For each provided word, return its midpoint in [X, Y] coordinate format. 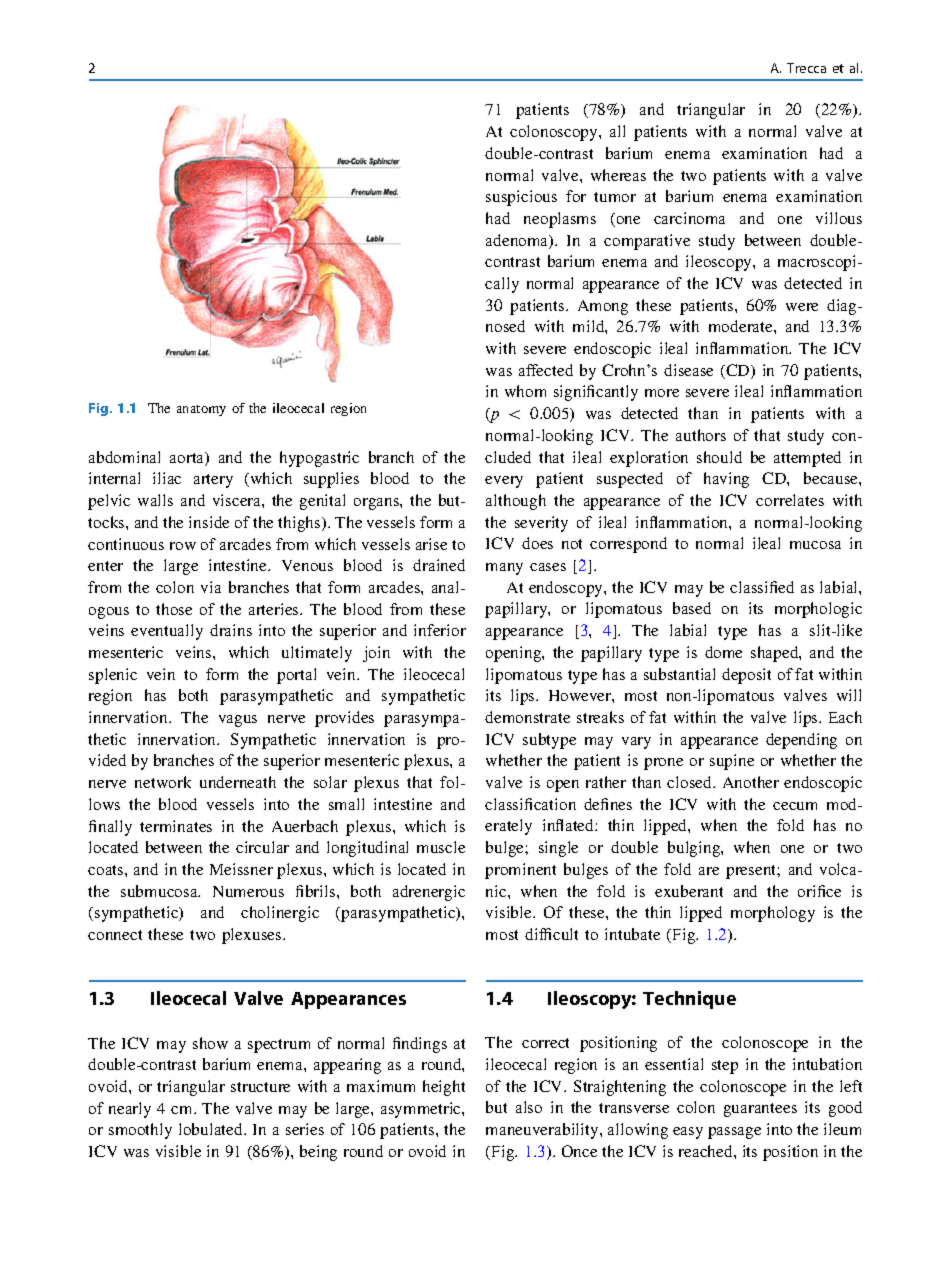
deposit [746, 676]
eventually [167, 632]
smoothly [140, 1131]
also [529, 1107]
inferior [440, 630]
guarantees [760, 1110]
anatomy [201, 410]
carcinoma [689, 218]
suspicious [521, 198]
